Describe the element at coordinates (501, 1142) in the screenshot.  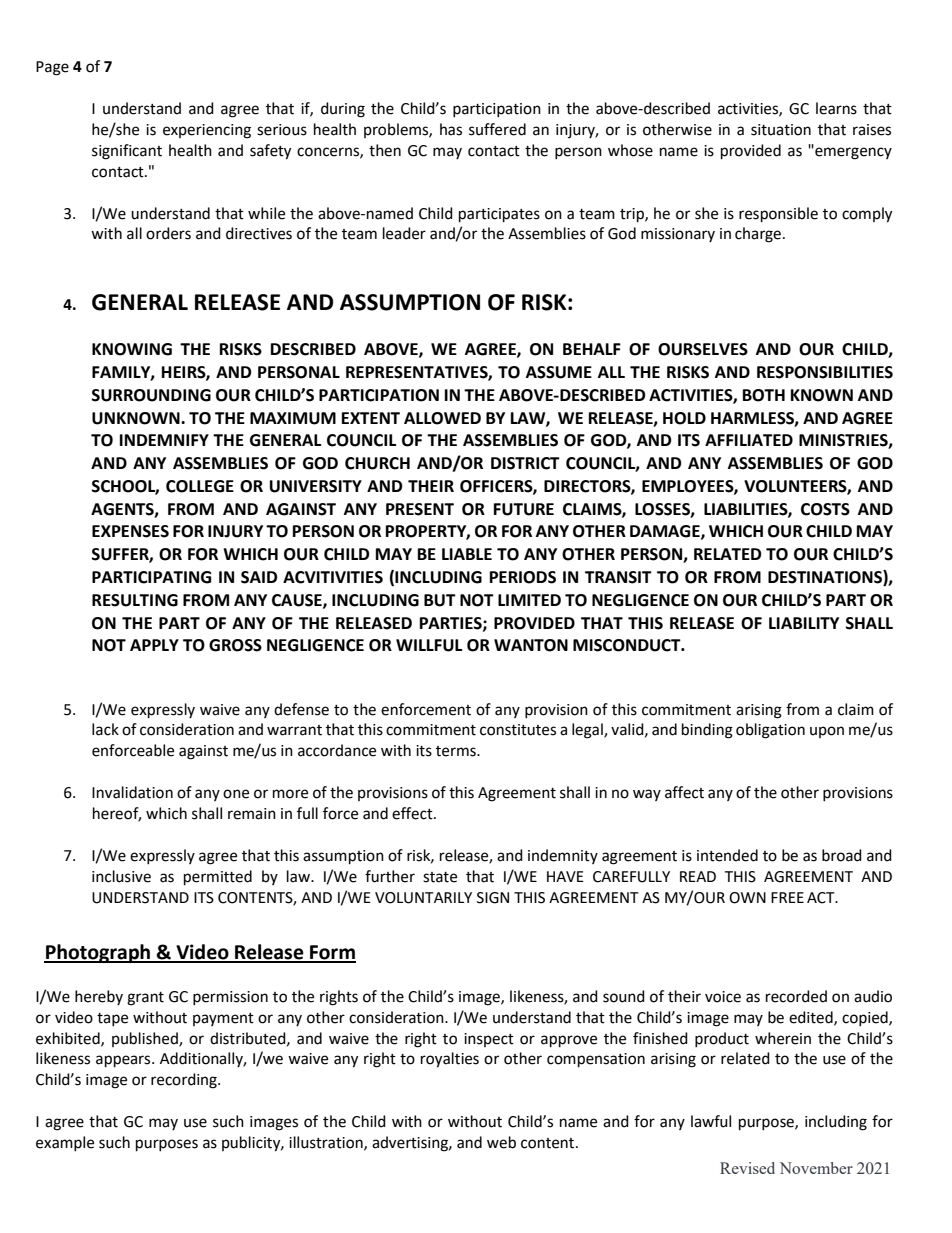
I see `web` at that location.
